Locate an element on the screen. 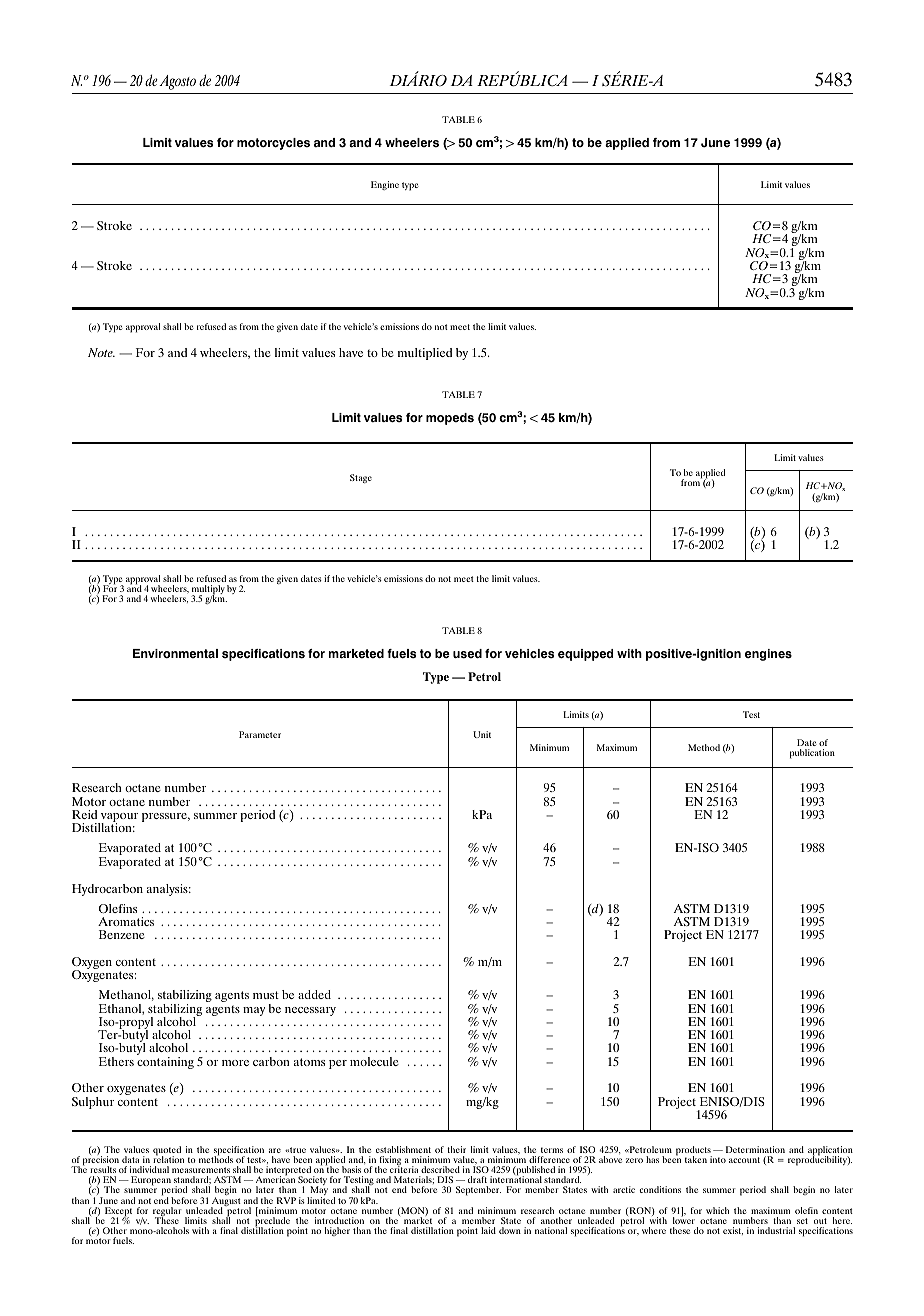 The image size is (924, 1316). individual is located at coordinates (149, 1169).
